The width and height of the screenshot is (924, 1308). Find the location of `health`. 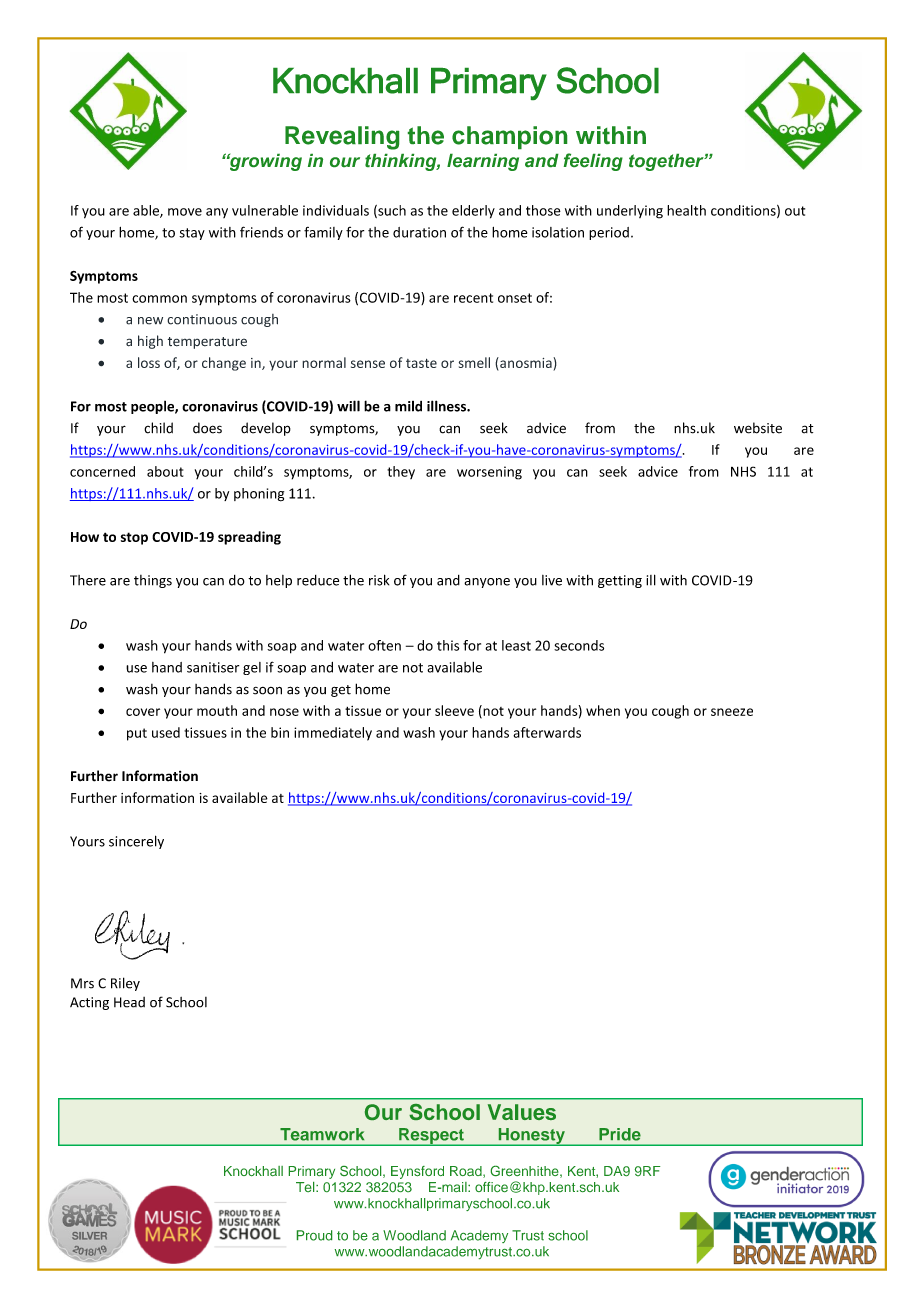

health is located at coordinates (686, 210).
